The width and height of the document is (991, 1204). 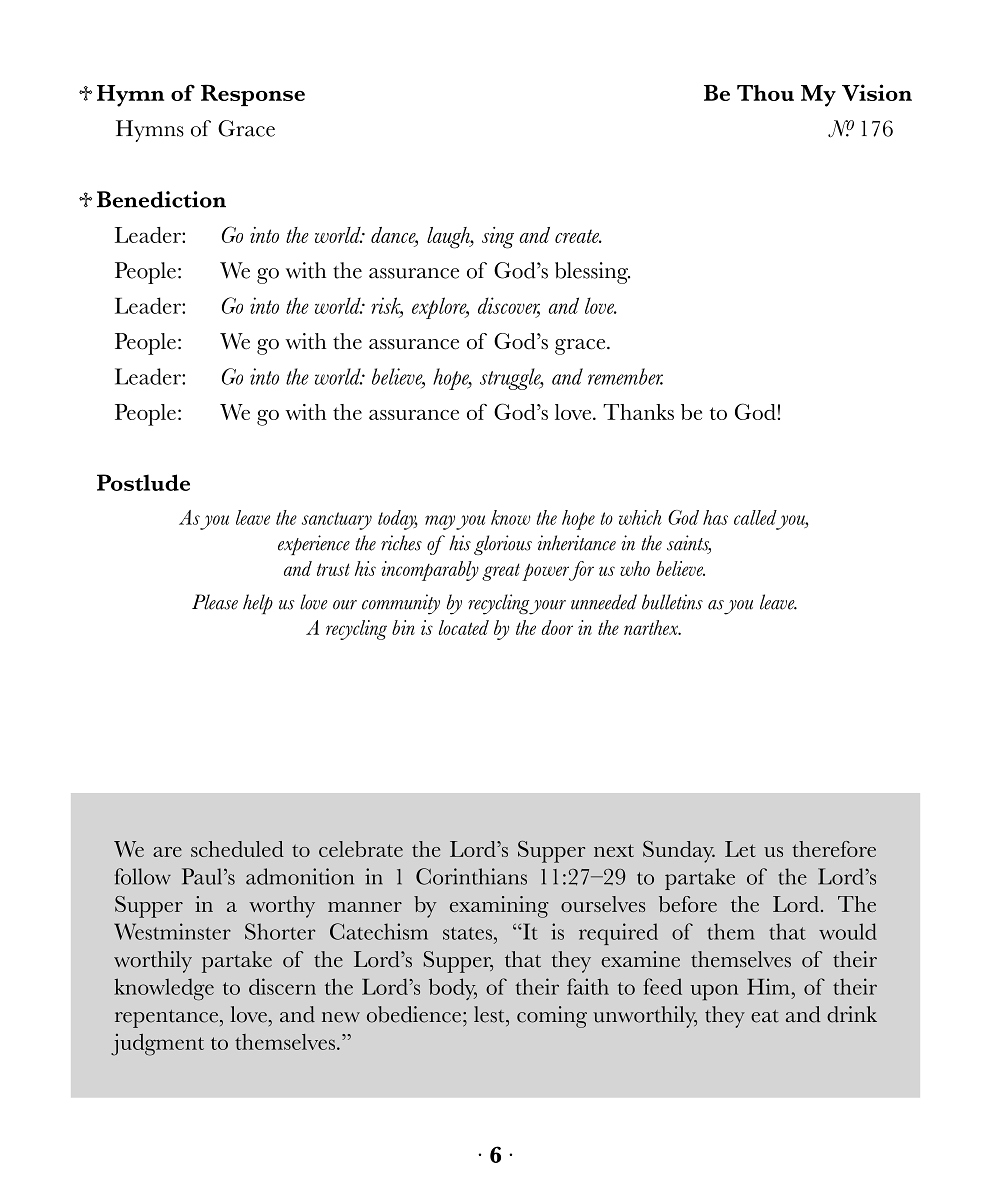 What do you see at coordinates (625, 376) in the document?
I see `remember` at bounding box center [625, 376].
